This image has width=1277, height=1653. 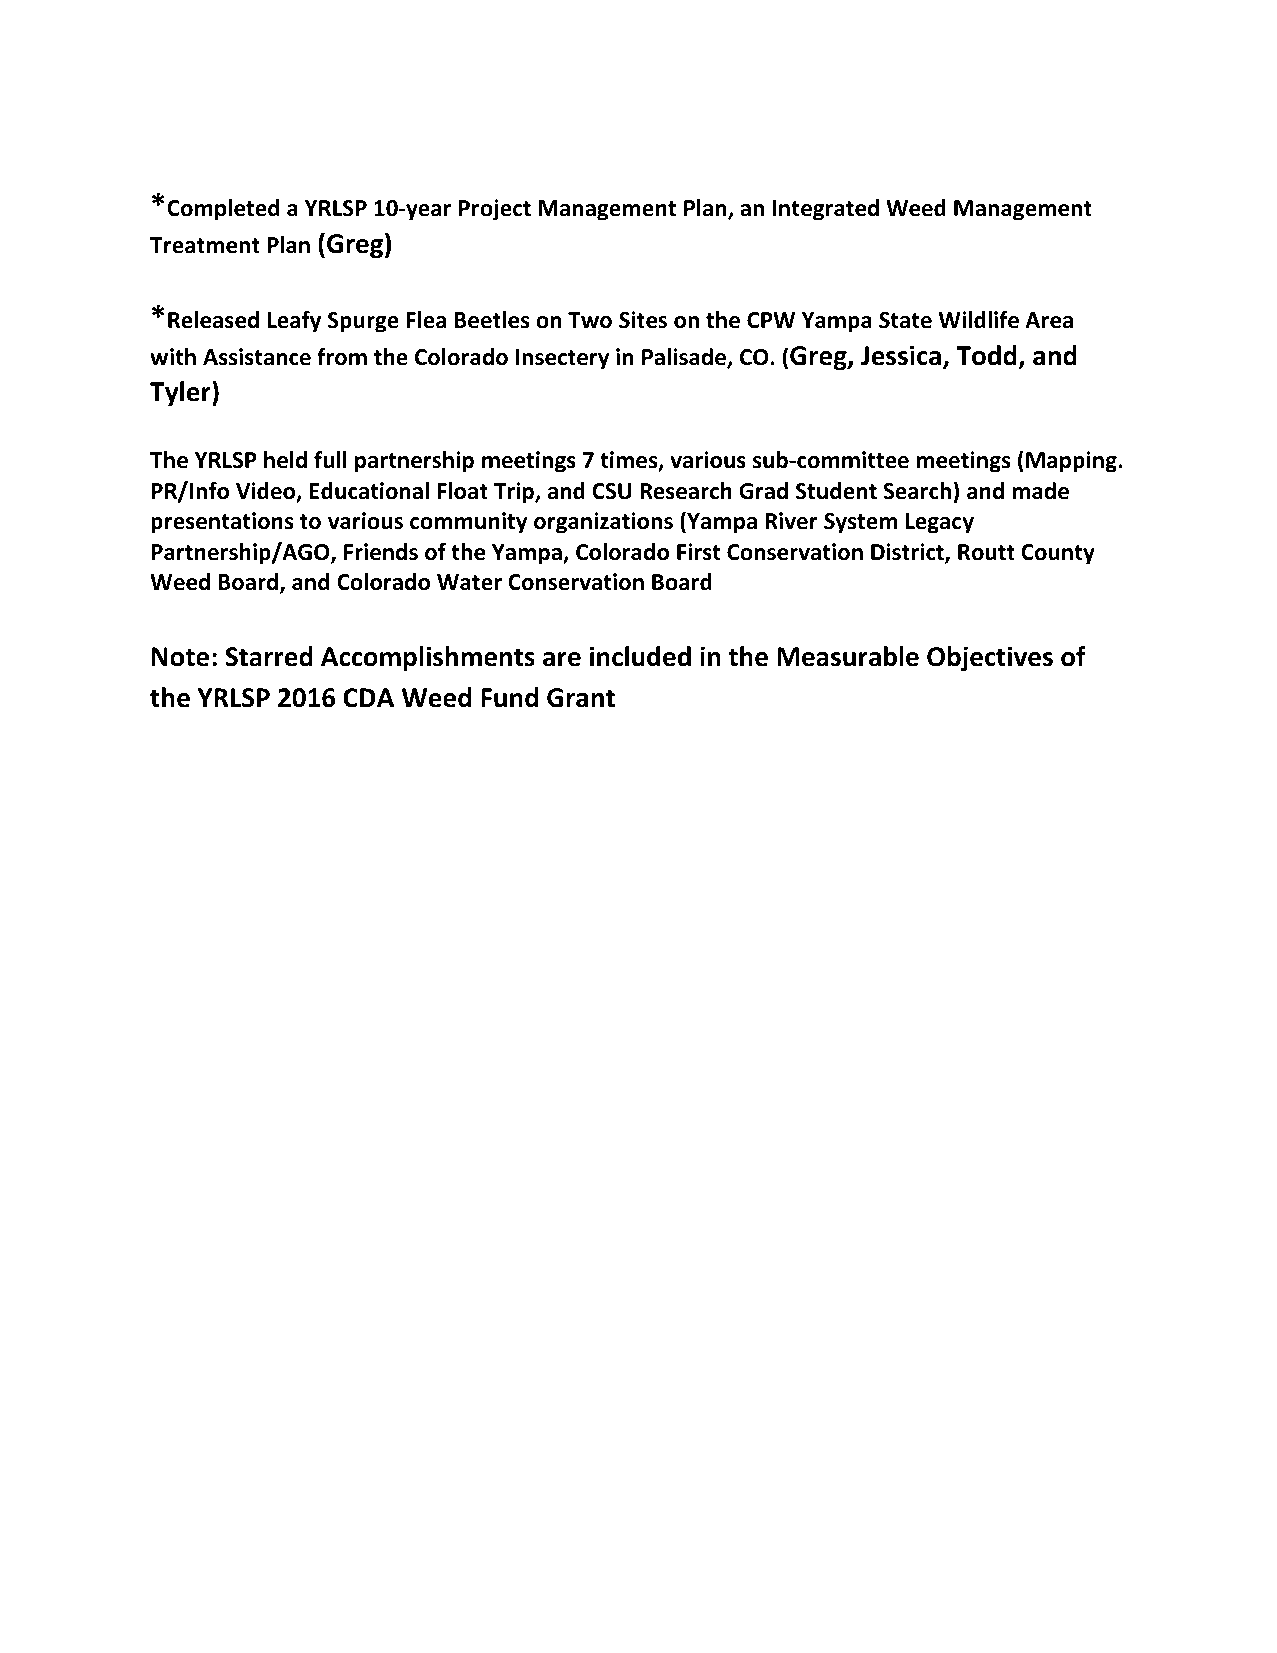 What do you see at coordinates (222, 523) in the image?
I see `presentations` at bounding box center [222, 523].
